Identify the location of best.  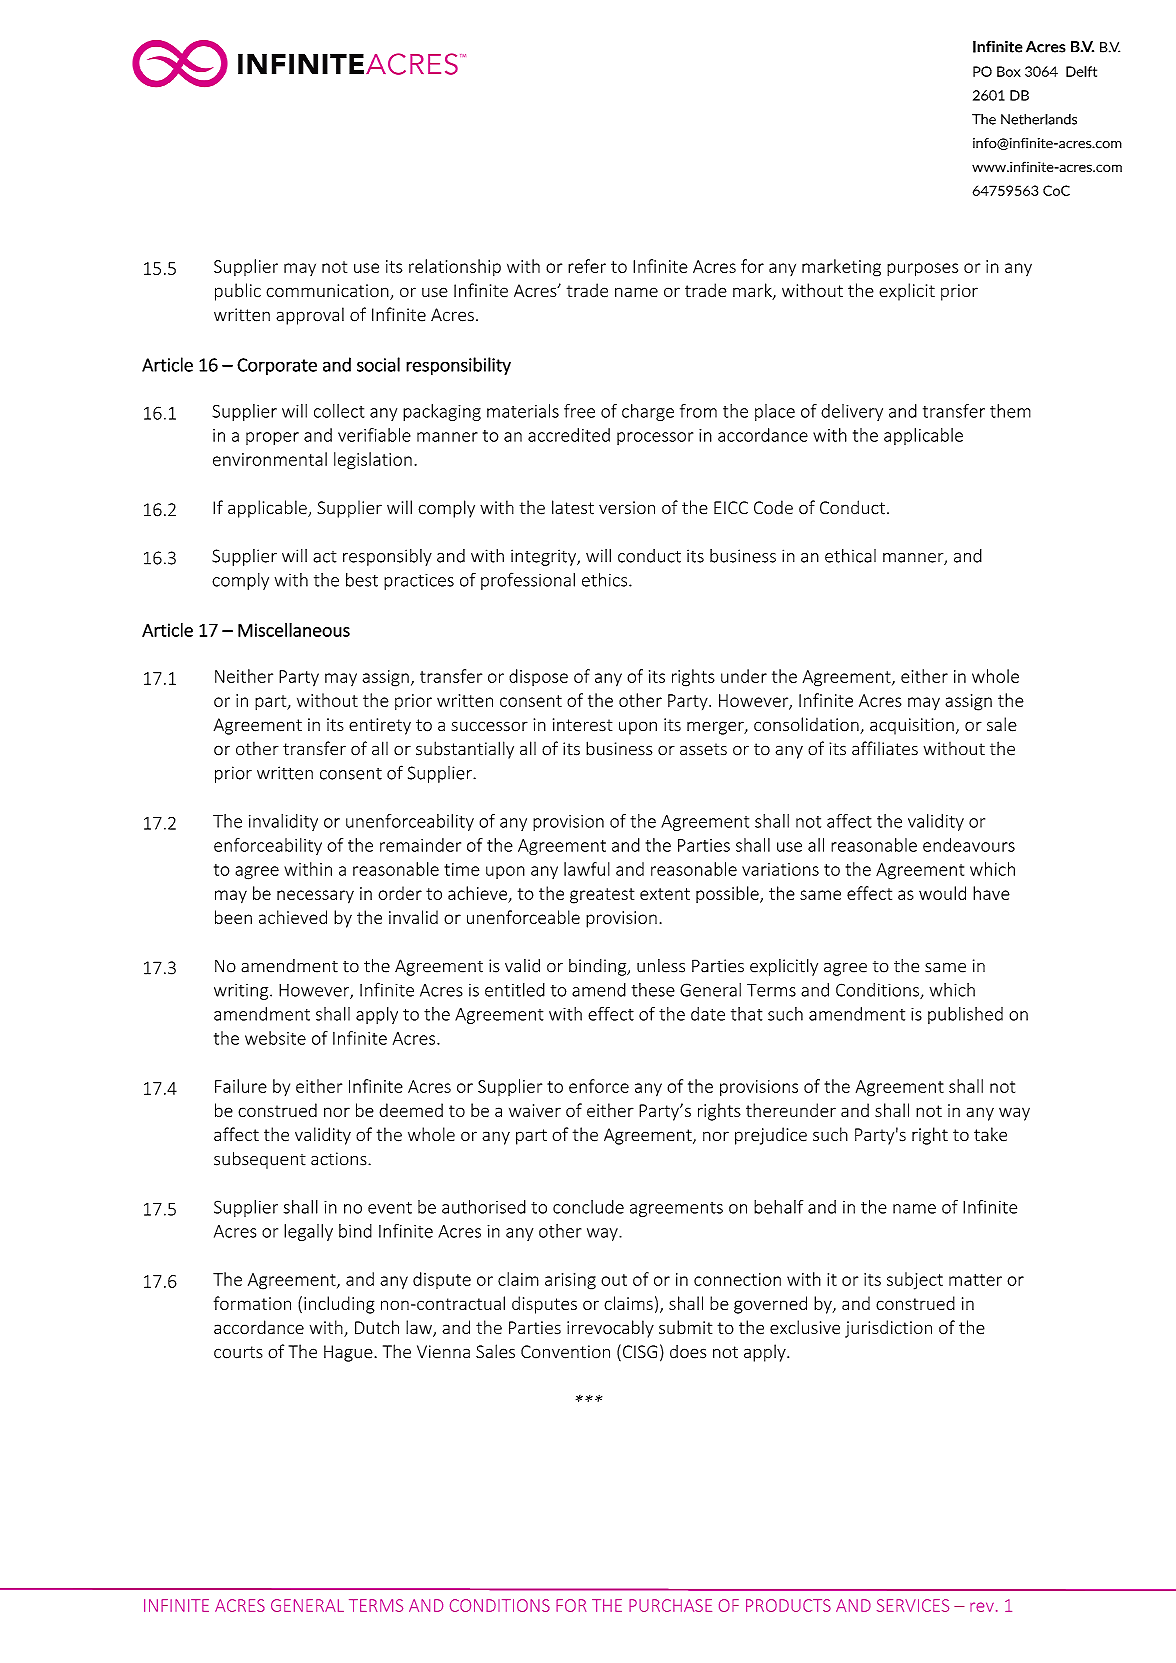
(362, 580).
